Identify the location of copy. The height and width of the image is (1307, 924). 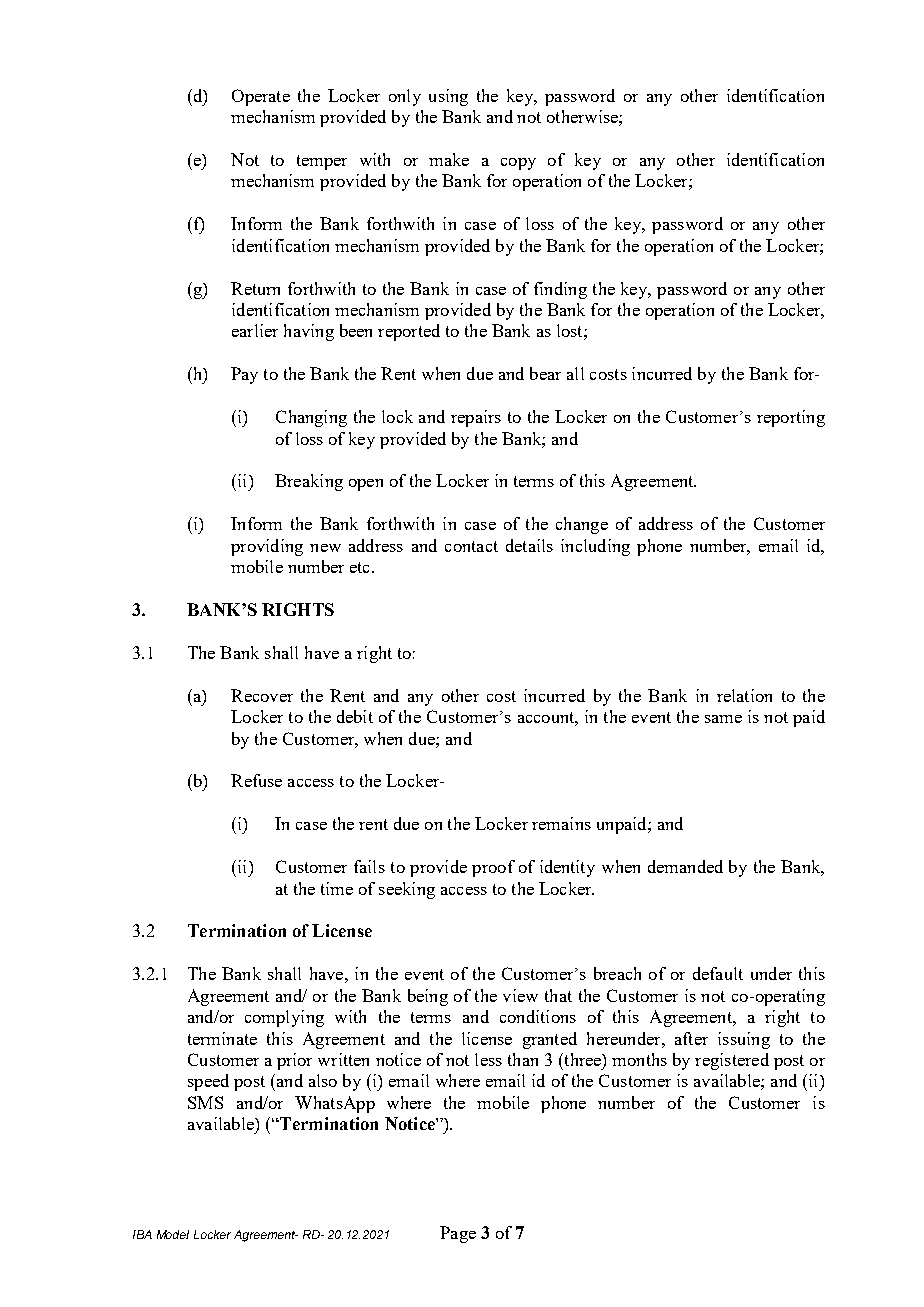
(518, 164).
